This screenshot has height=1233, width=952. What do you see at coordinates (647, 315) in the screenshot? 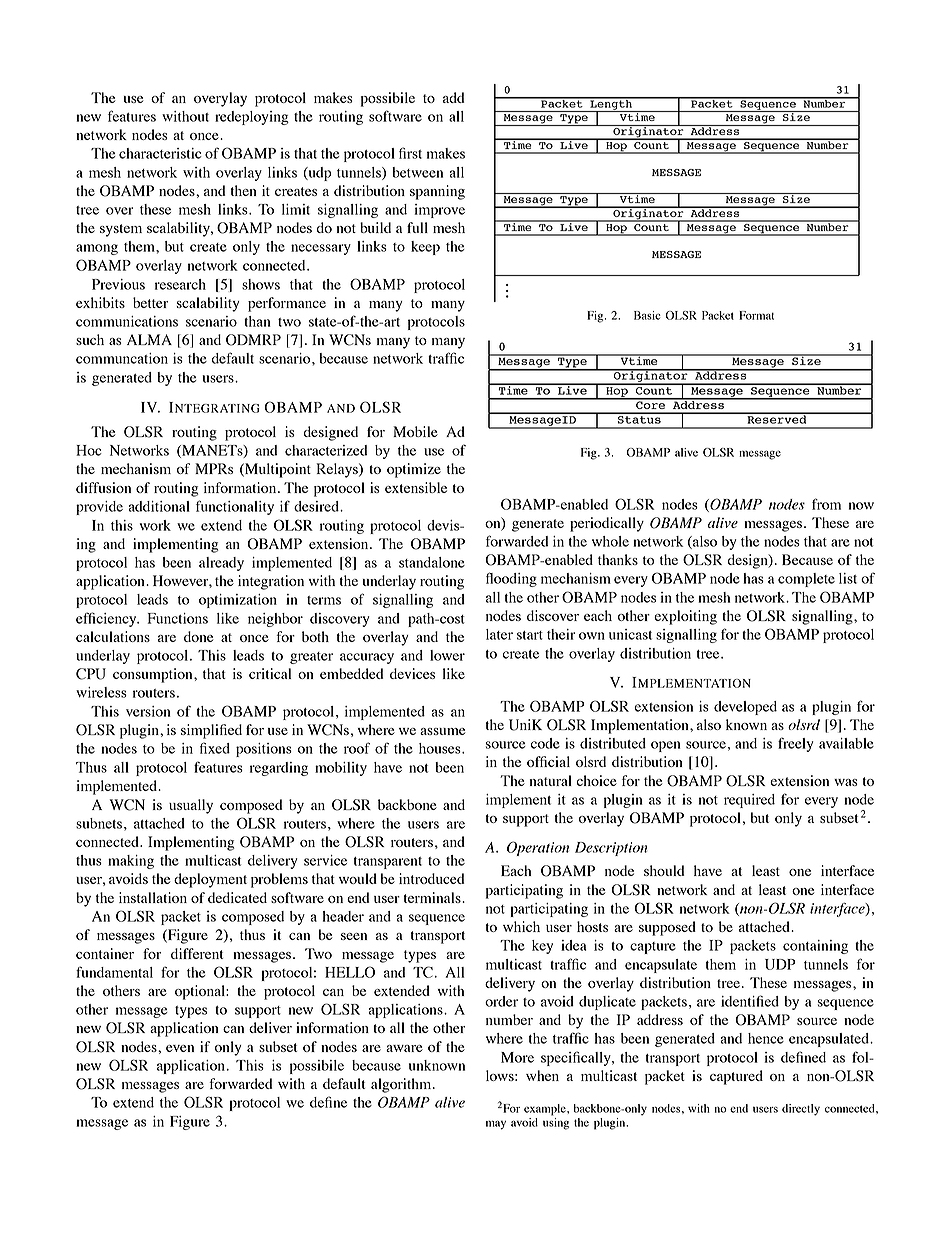
I see `Basic` at bounding box center [647, 315].
